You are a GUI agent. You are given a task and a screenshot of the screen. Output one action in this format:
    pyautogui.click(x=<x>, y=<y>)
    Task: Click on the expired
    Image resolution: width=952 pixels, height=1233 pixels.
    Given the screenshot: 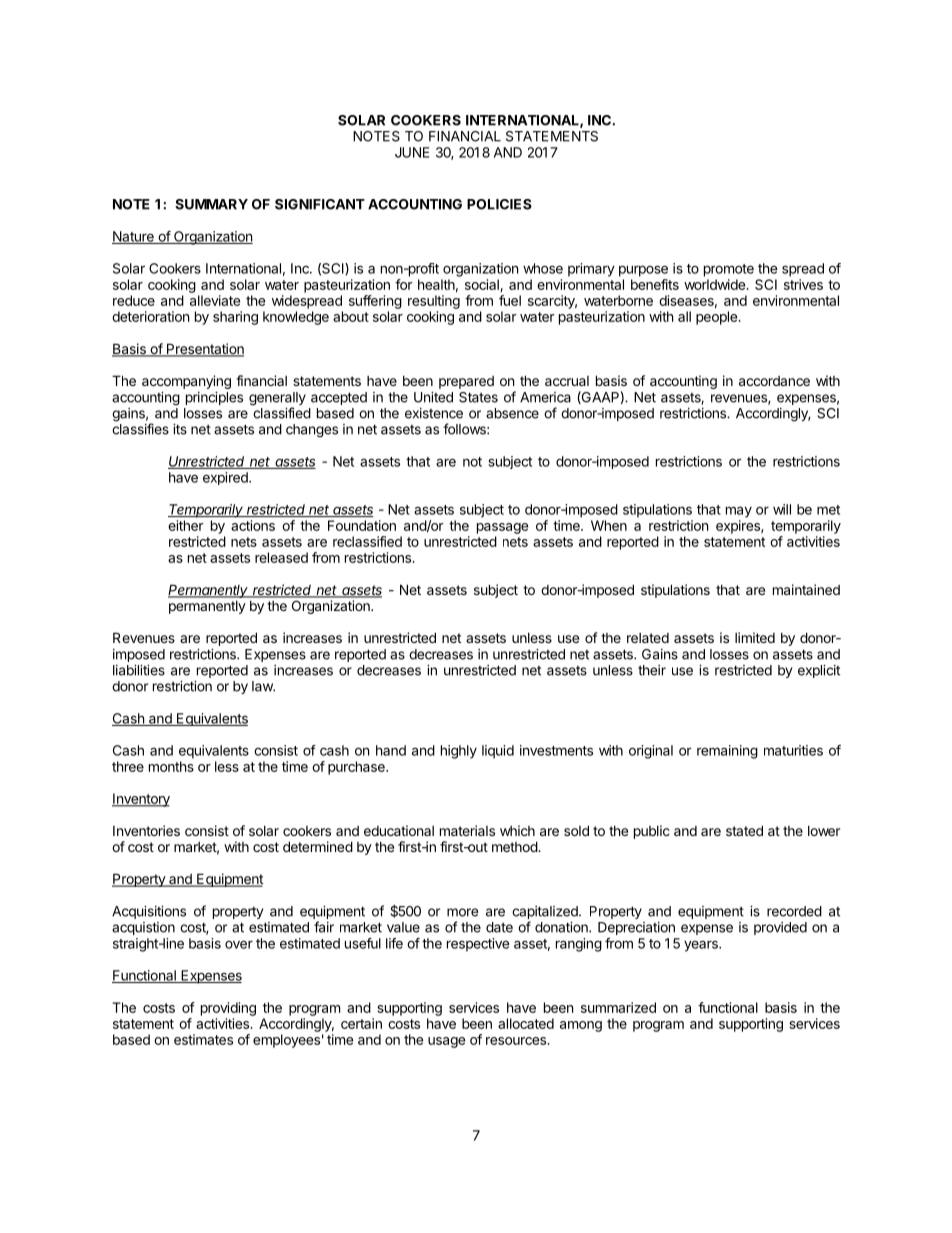 What is the action you would take?
    pyautogui.click(x=226, y=478)
